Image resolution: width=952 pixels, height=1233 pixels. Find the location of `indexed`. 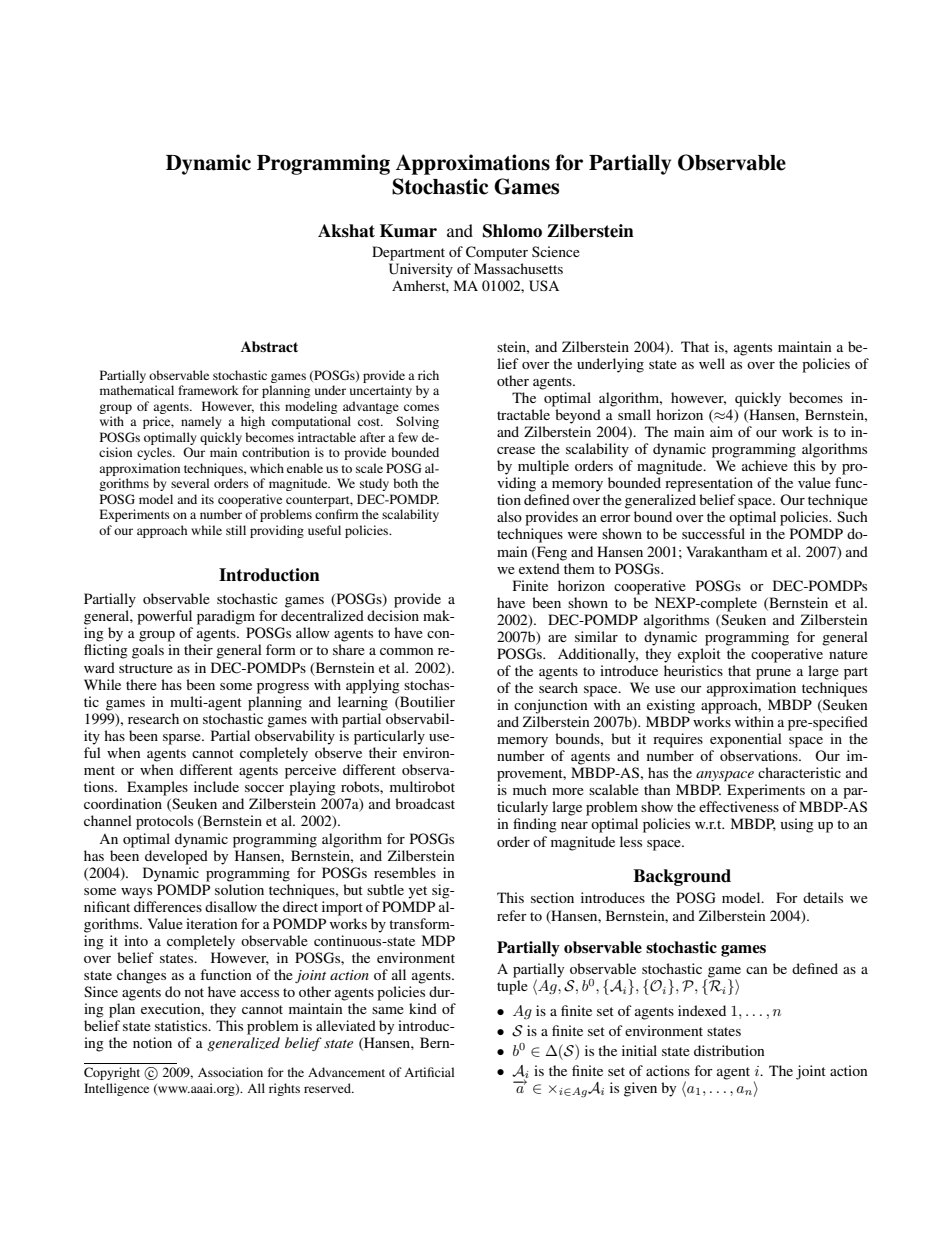

indexed is located at coordinates (702, 1010).
